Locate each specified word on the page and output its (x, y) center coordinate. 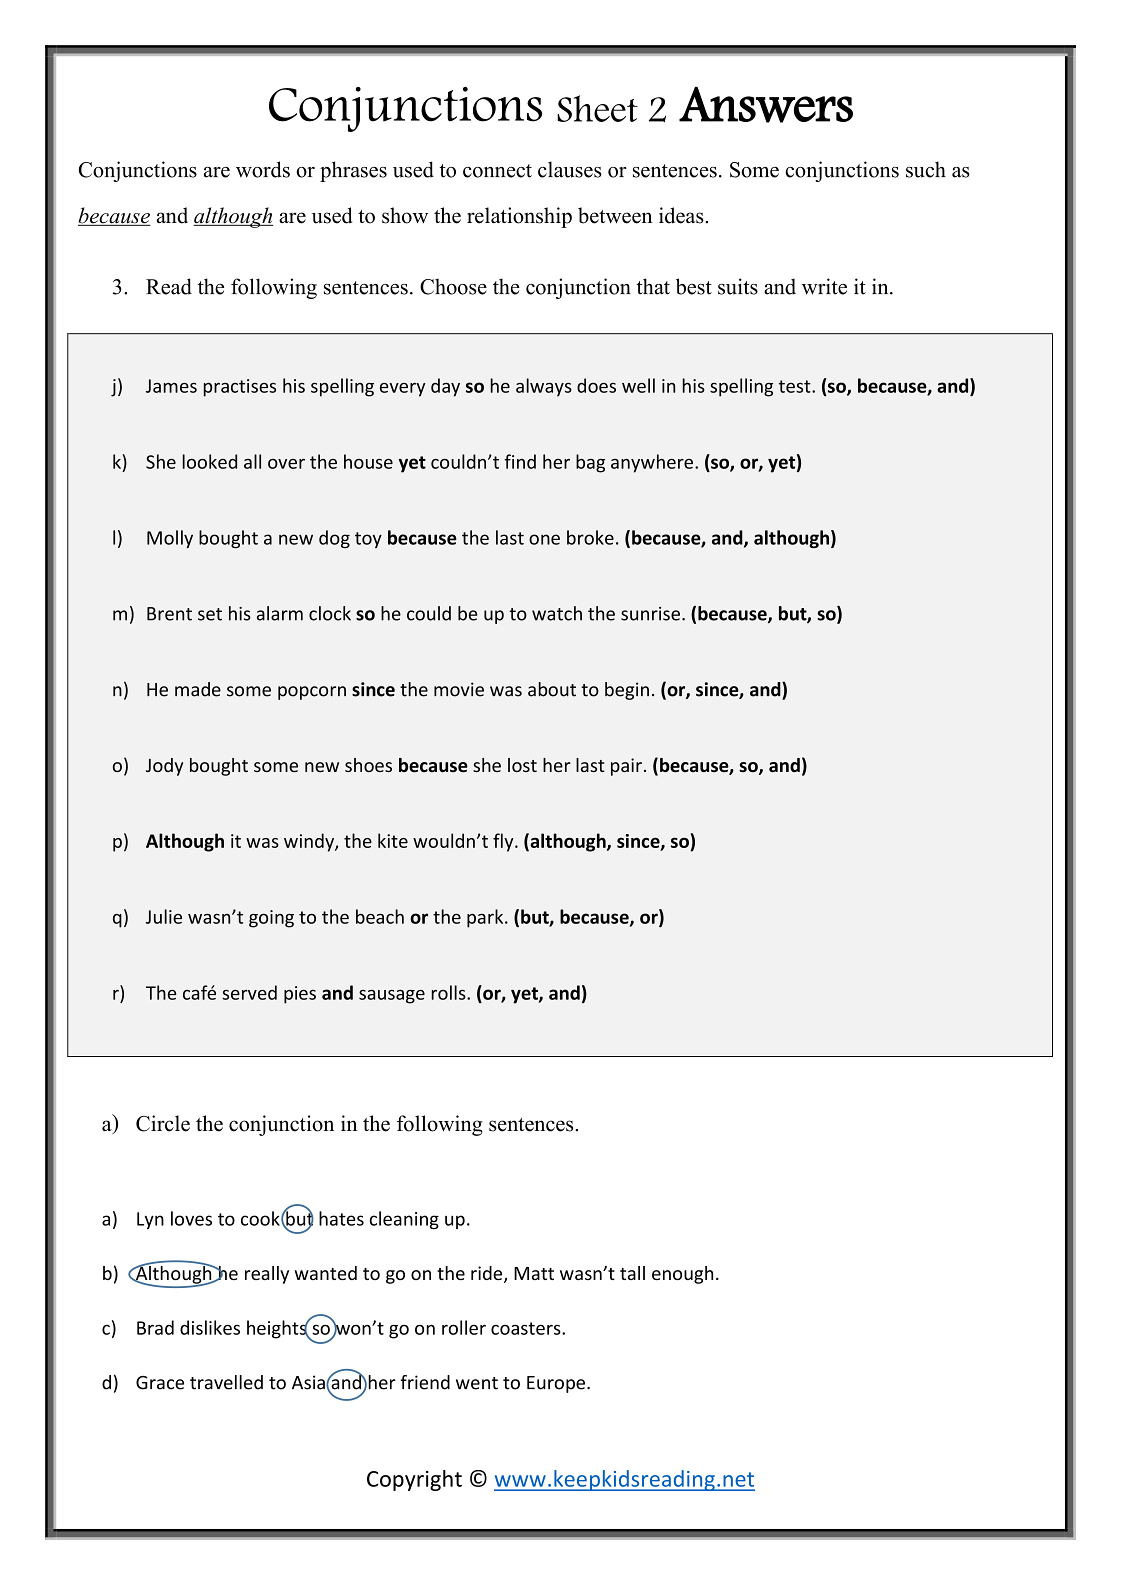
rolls (450, 992)
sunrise (650, 614)
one (544, 539)
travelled (226, 1382)
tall (632, 1273)
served (249, 992)
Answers (766, 104)
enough (682, 1275)
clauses (570, 169)
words (263, 169)
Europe (556, 1384)
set (210, 614)
